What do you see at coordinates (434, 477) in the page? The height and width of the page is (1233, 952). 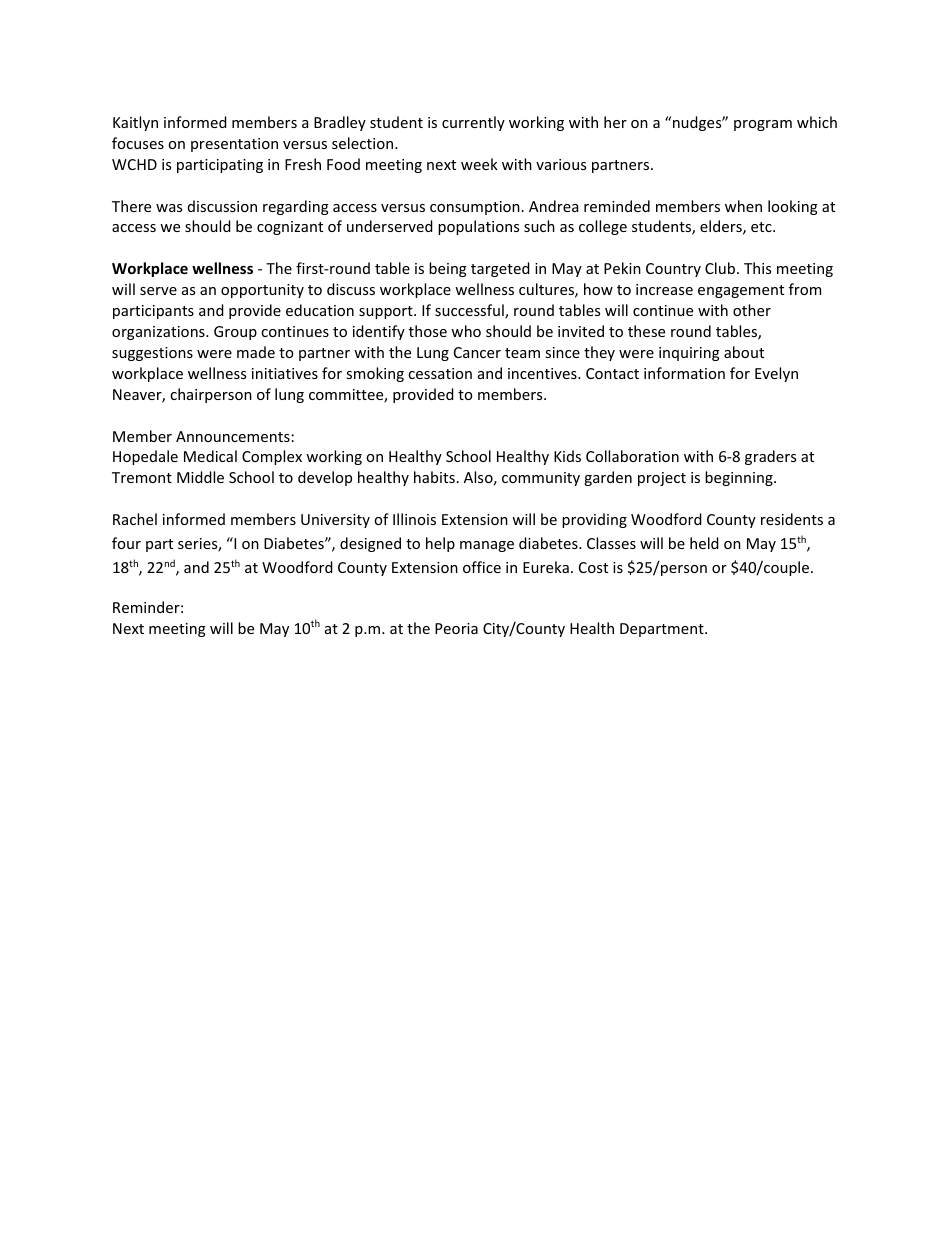 I see `habits` at bounding box center [434, 477].
